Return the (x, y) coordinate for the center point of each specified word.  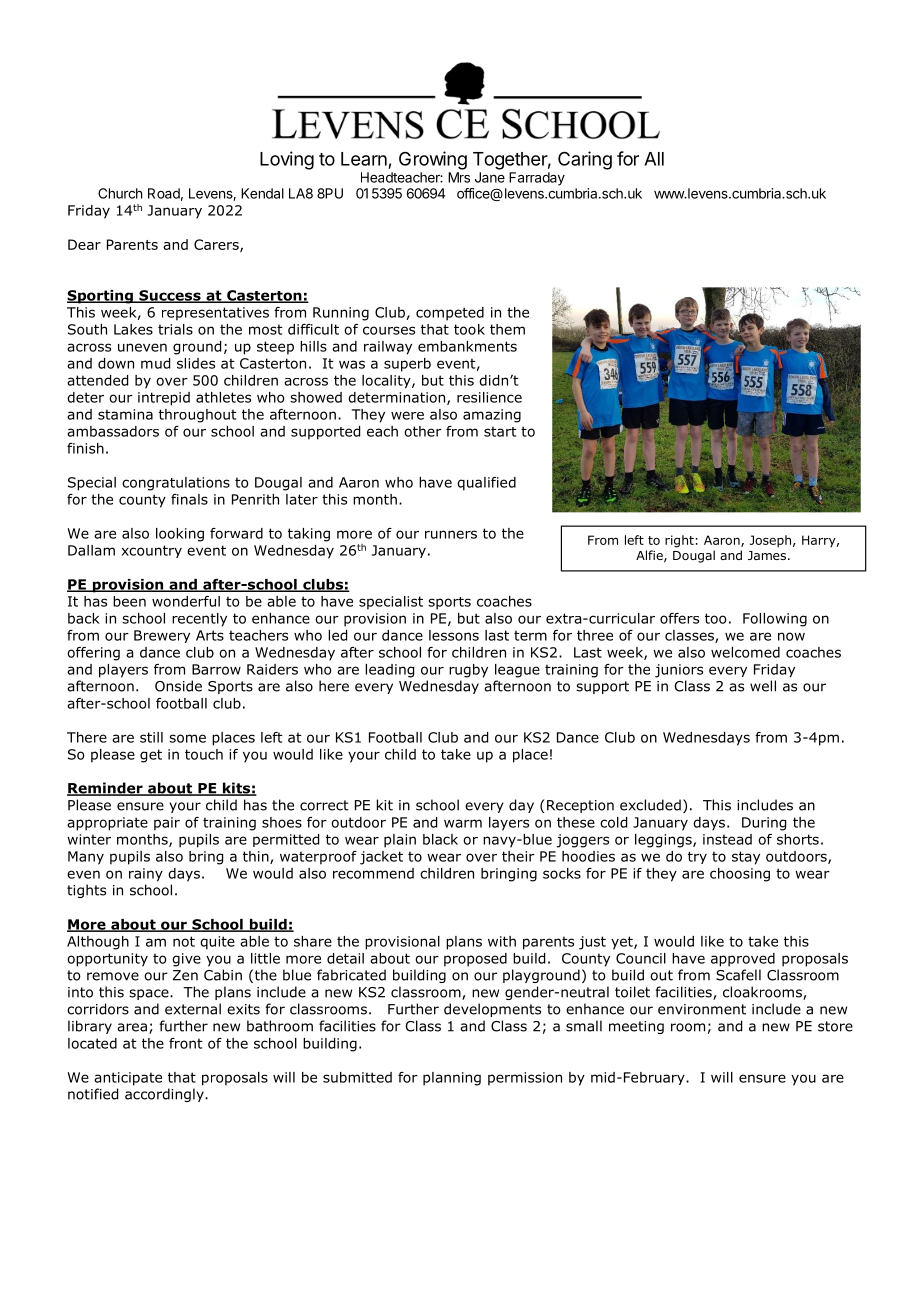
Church (120, 193)
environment (702, 1009)
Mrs (459, 177)
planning (452, 1079)
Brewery (162, 636)
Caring (585, 160)
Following (775, 620)
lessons (454, 635)
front (186, 1043)
